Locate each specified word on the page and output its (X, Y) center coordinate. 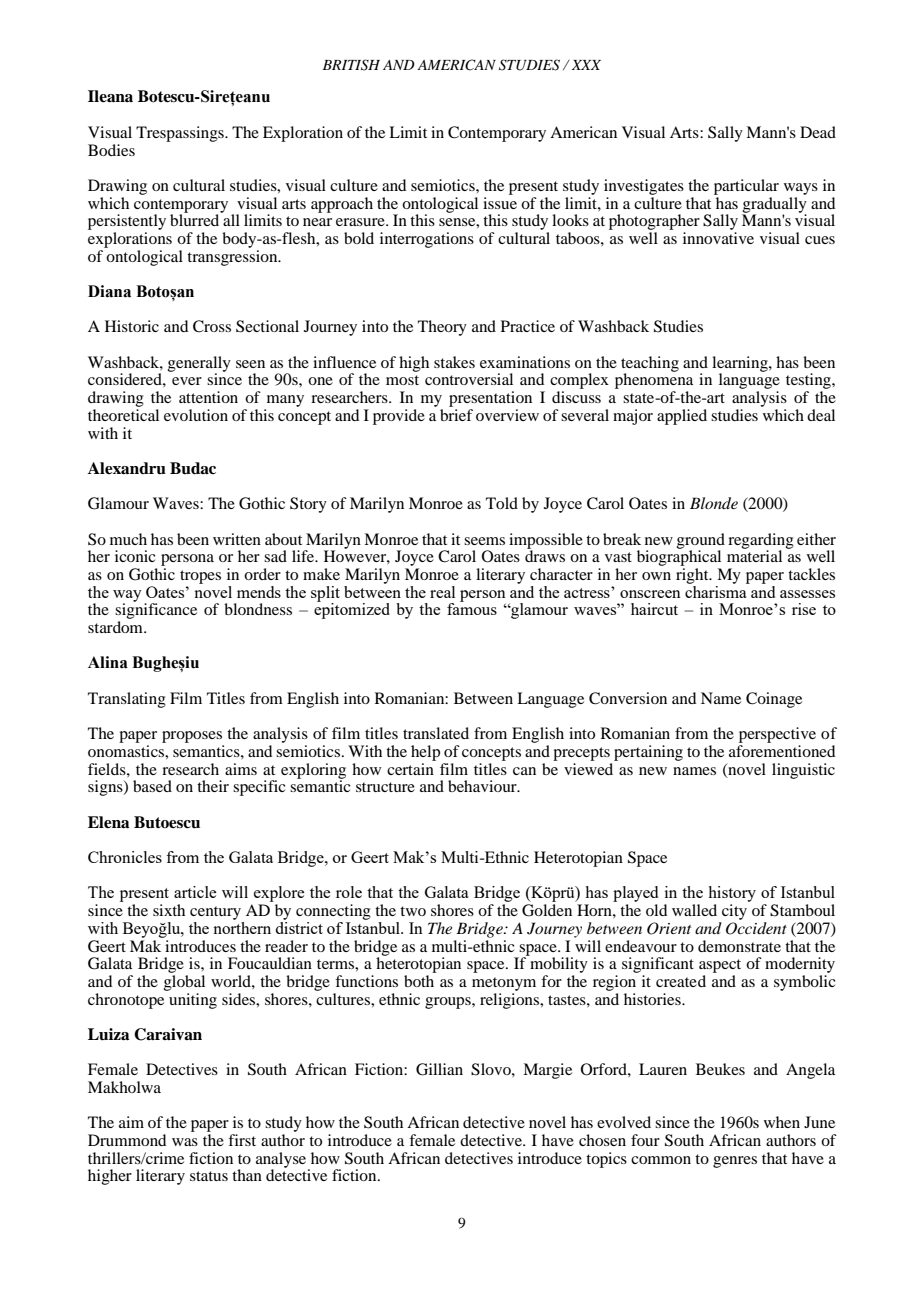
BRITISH (351, 65)
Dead (818, 132)
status (209, 1176)
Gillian (439, 1069)
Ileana (110, 96)
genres (735, 1162)
